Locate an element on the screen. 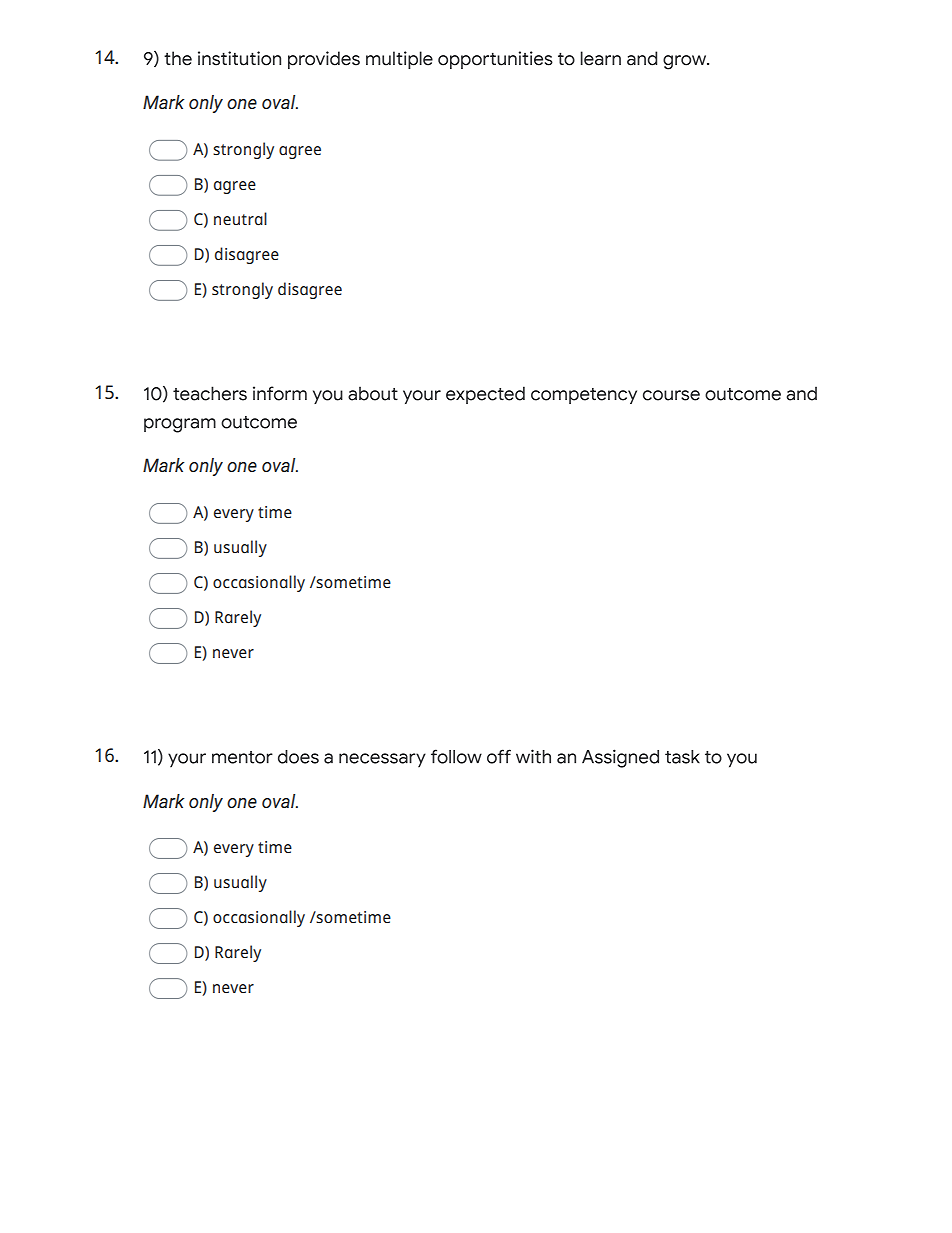  teachers is located at coordinates (210, 393).
